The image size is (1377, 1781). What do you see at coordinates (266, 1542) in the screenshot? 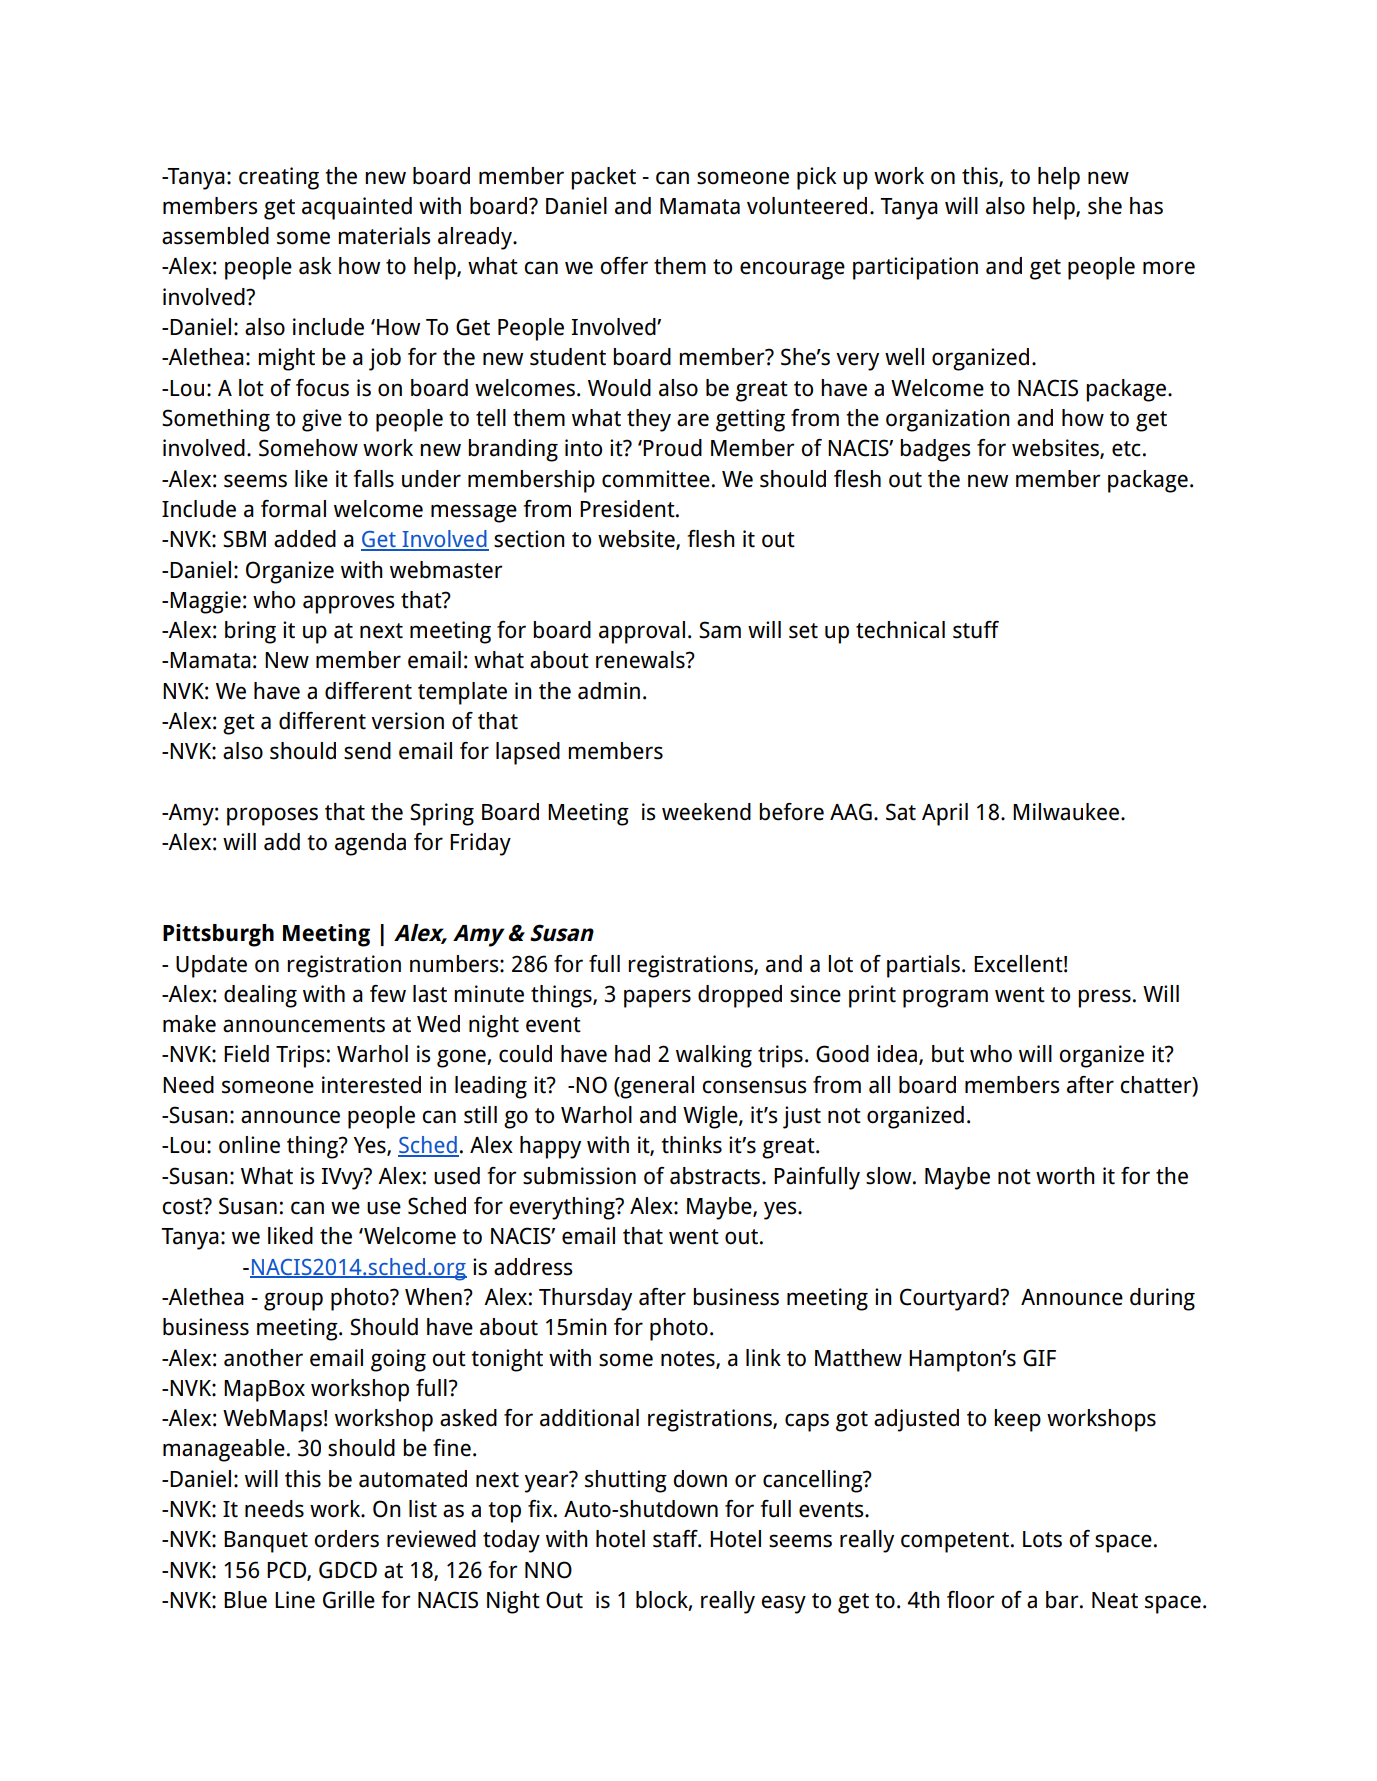
I see `Banquet` at bounding box center [266, 1542].
